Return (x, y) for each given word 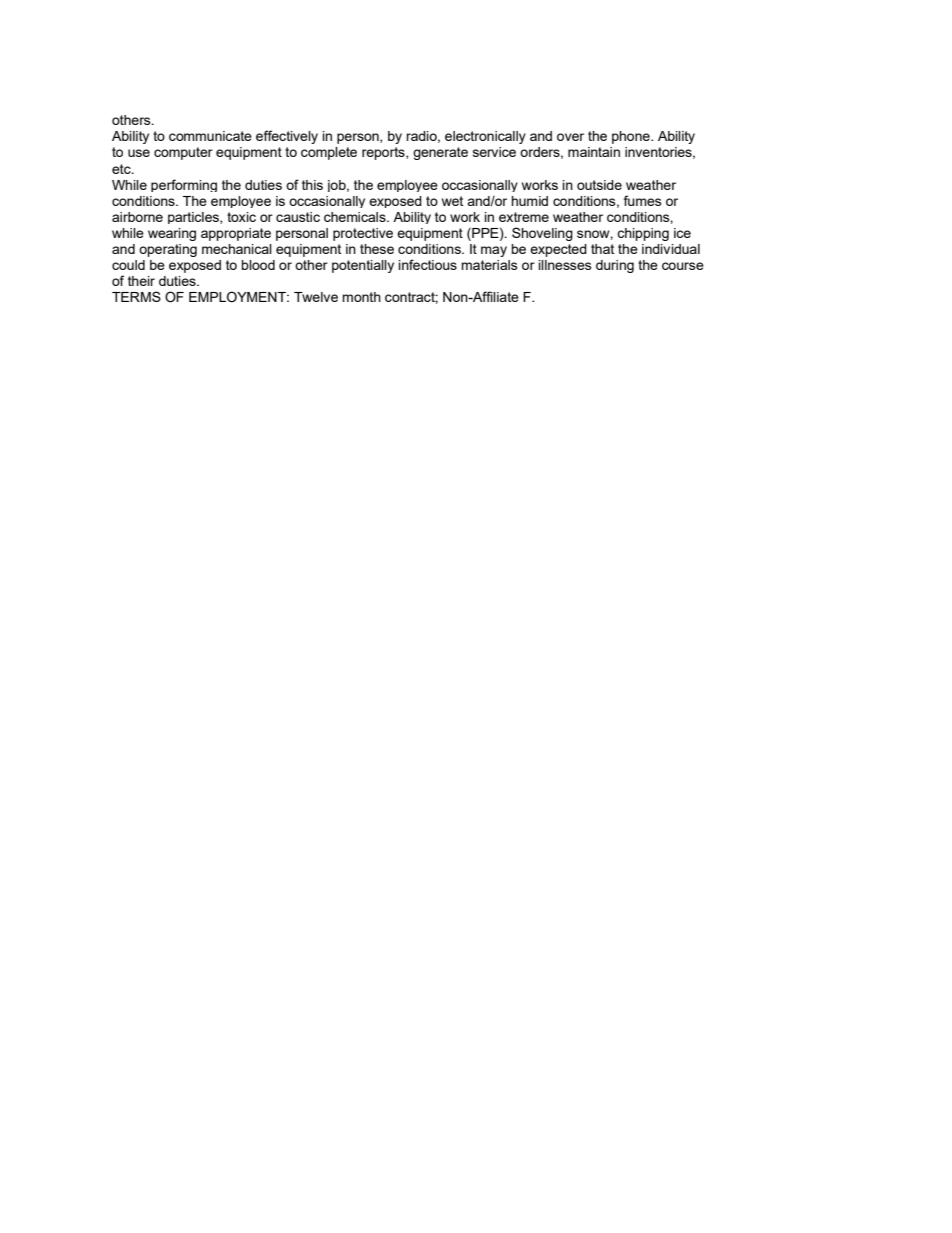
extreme (524, 217)
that (602, 249)
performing (184, 185)
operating (168, 250)
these (377, 249)
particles (194, 218)
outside (599, 185)
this (312, 185)
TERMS (136, 296)
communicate (210, 136)
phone (632, 137)
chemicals (356, 217)
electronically (485, 137)
